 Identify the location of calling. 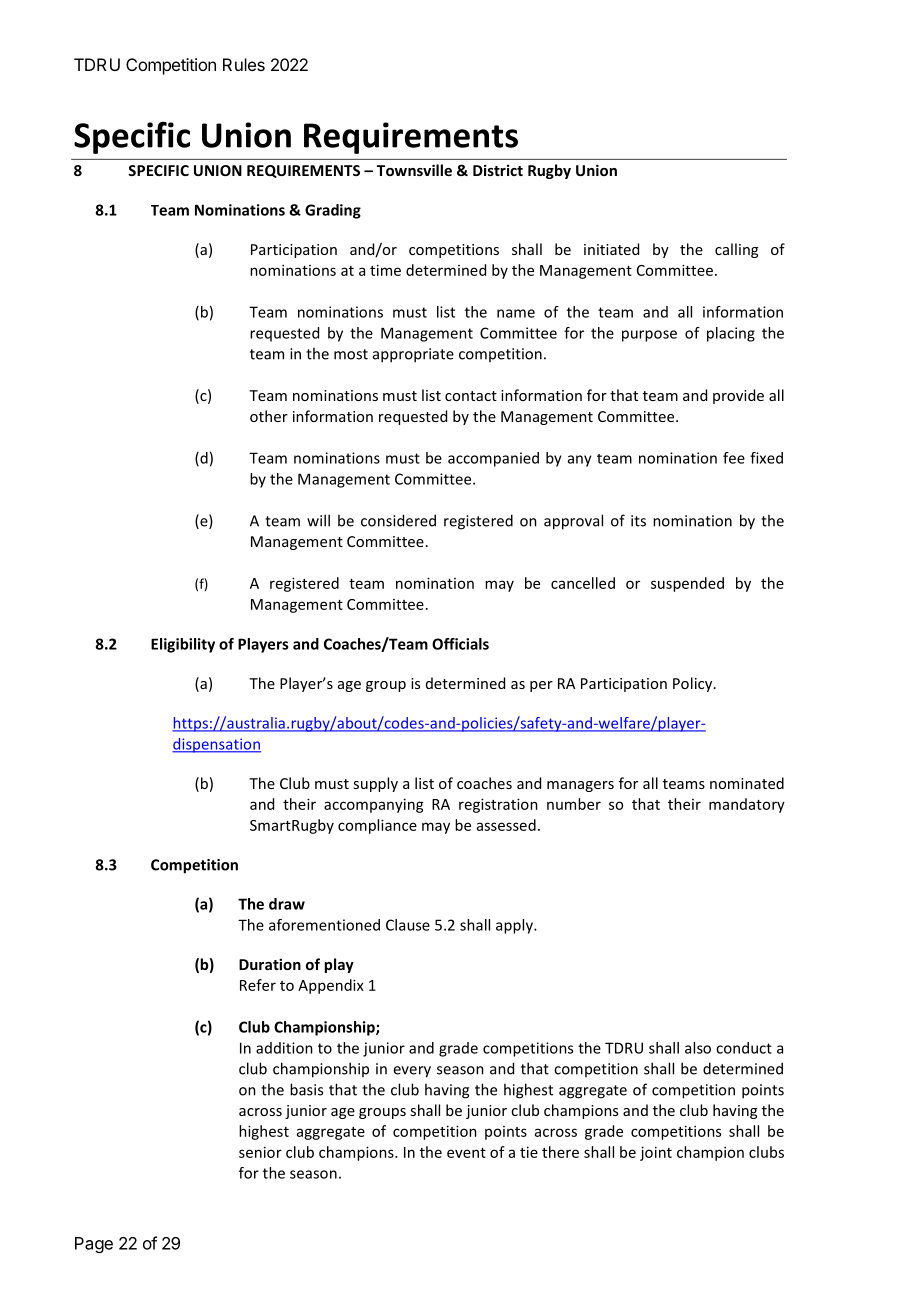
(736, 250).
